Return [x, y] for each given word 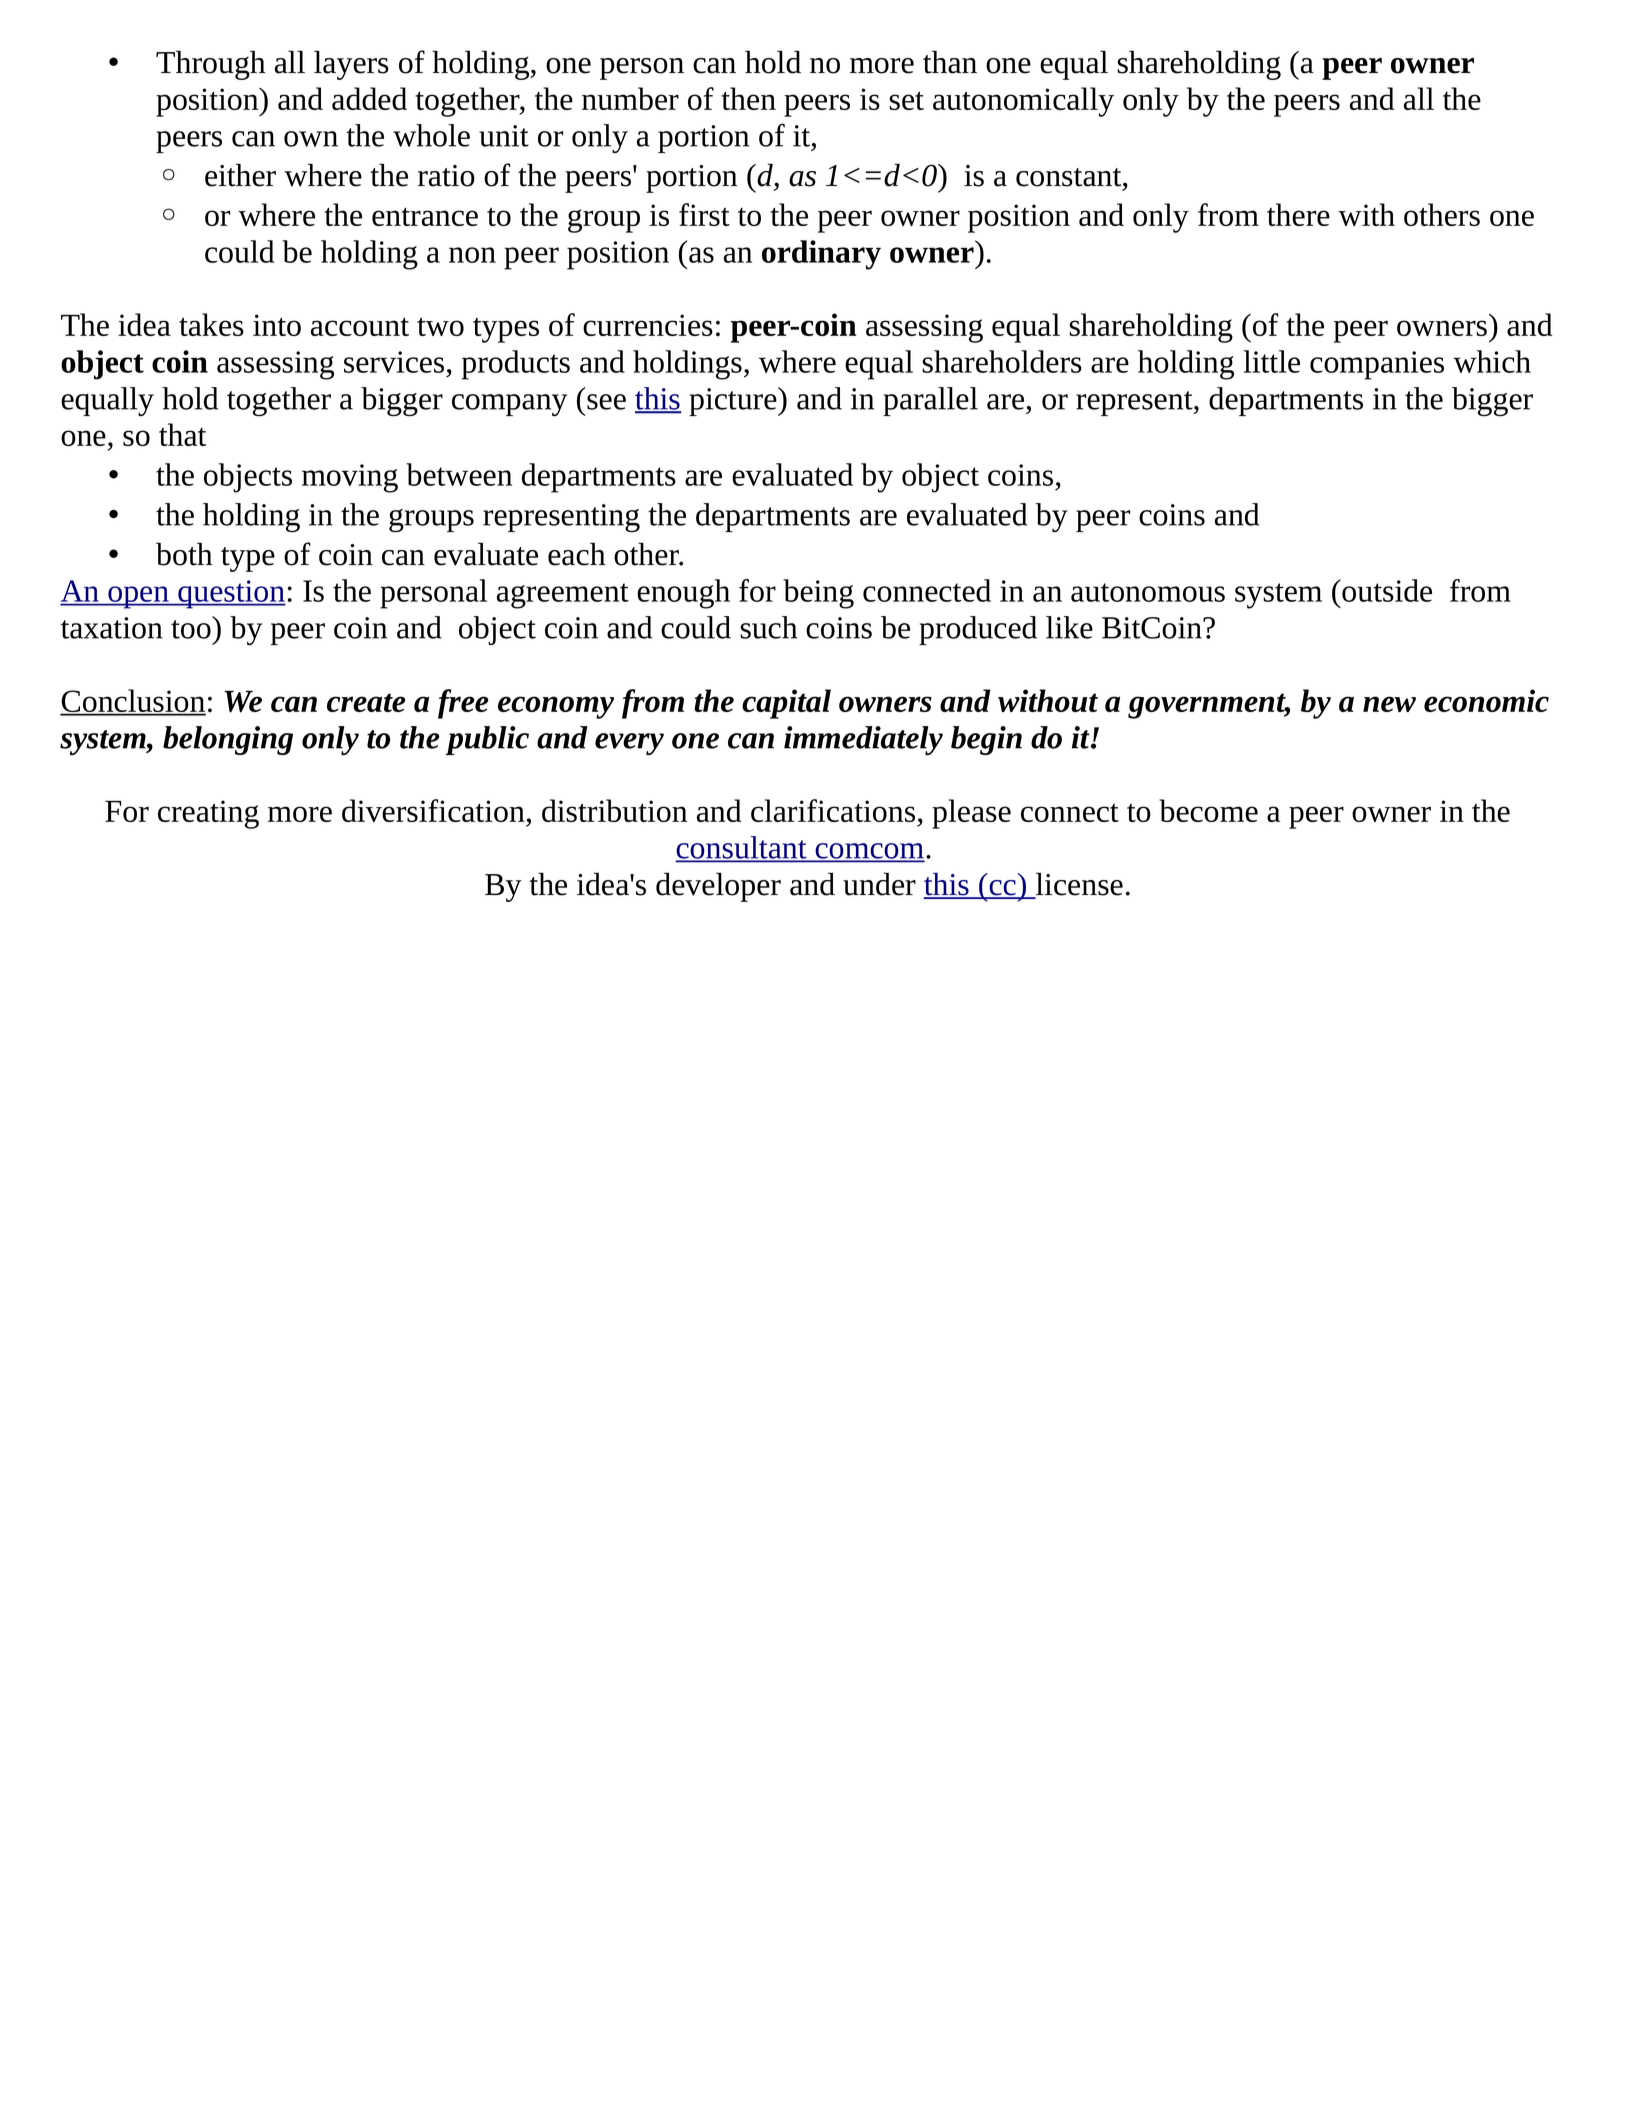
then [748, 98]
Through [210, 65]
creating [208, 814]
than [950, 62]
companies [1377, 365]
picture [734, 401]
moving [350, 478]
